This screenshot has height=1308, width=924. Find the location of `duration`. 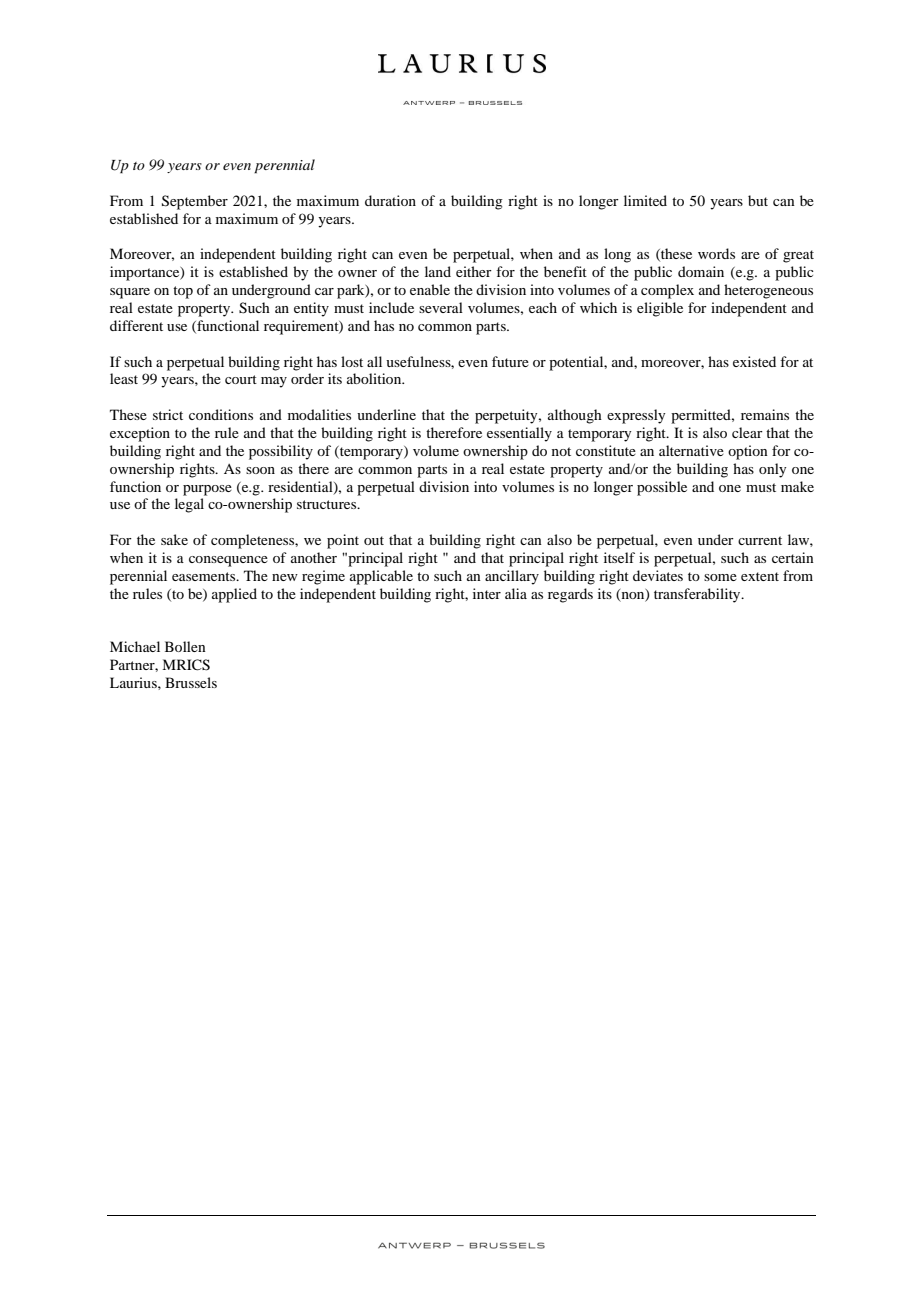

duration is located at coordinates (390, 200).
